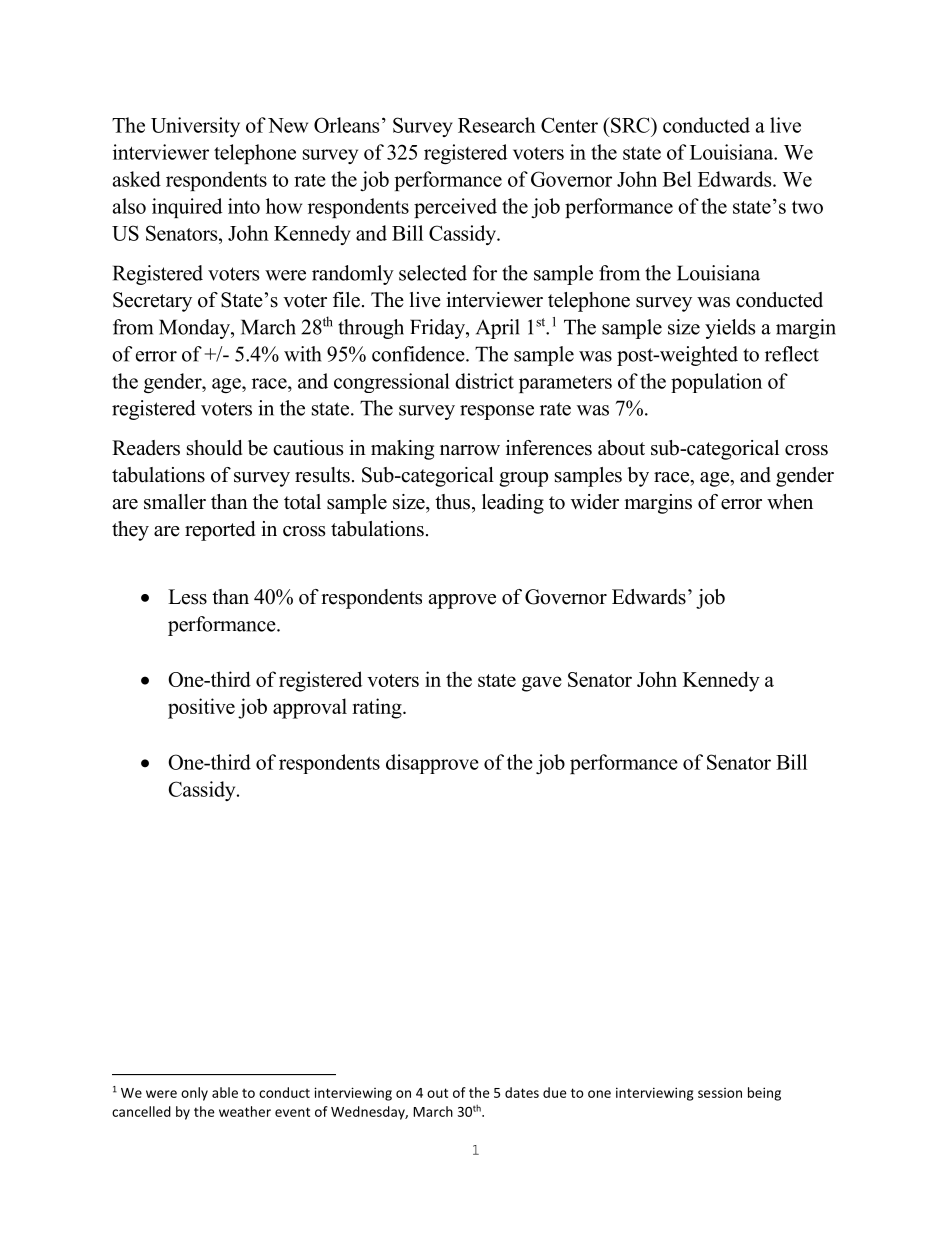  Describe the element at coordinates (542, 684) in the screenshot. I see `gave` at that location.
